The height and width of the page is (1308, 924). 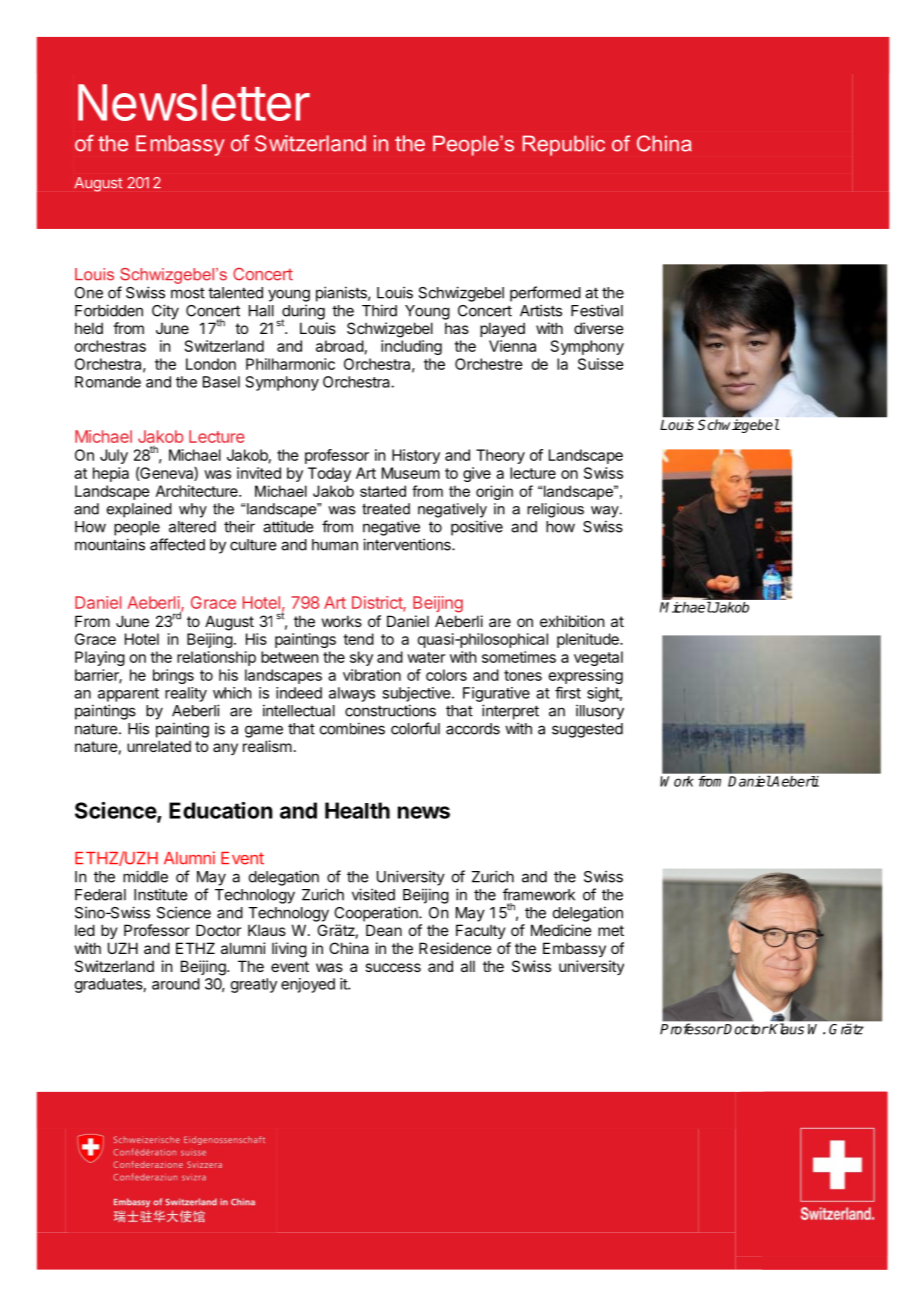 What do you see at coordinates (555, 510) in the page?
I see `religious` at bounding box center [555, 510].
